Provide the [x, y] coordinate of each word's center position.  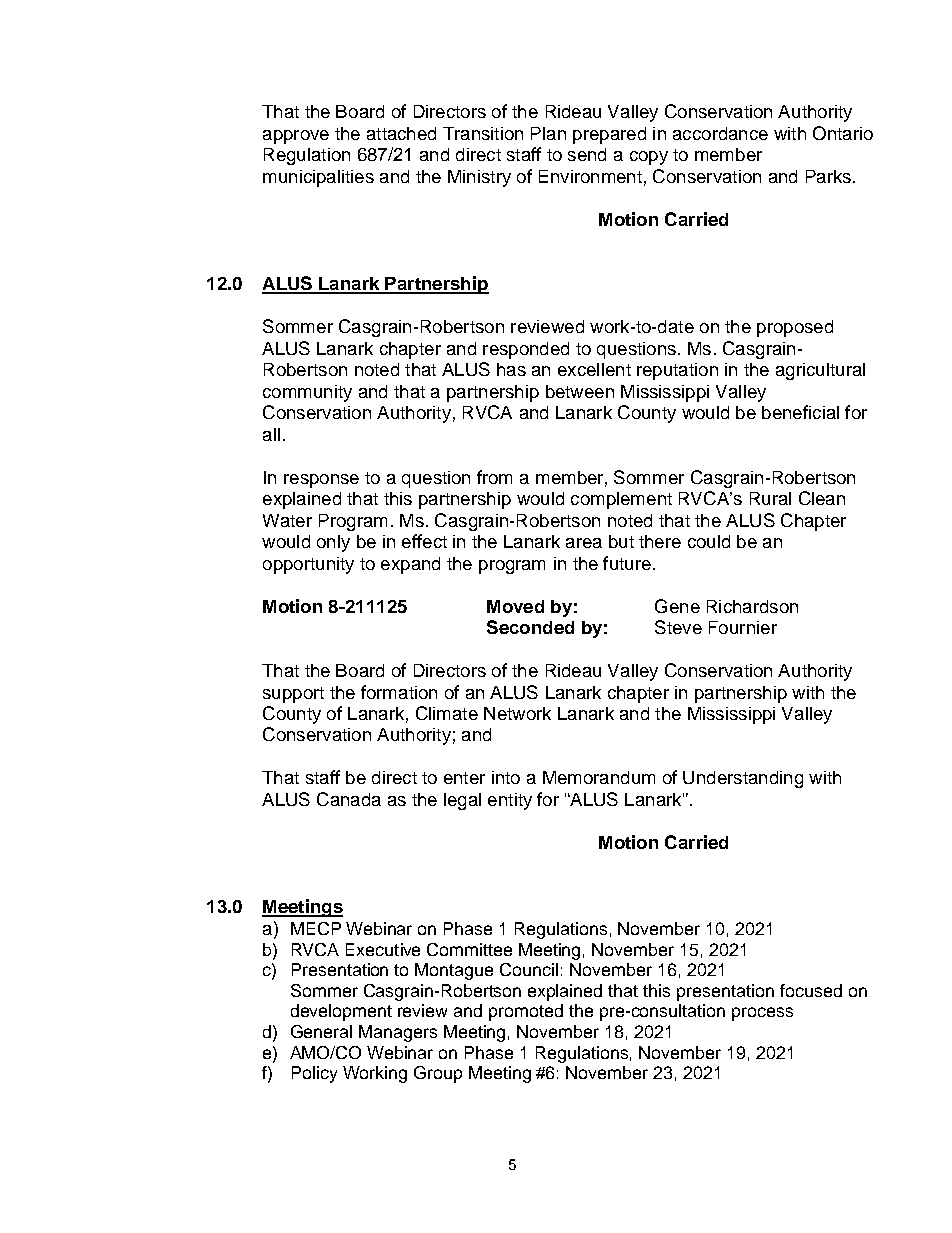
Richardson [752, 606]
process [762, 1014]
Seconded [530, 627]
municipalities [318, 178]
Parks [828, 176]
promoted [526, 1012]
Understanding [743, 779]
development [341, 1012]
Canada [349, 799]
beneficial [800, 412]
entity [510, 801]
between [580, 391]
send [587, 154]
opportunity [308, 565]
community [307, 393]
